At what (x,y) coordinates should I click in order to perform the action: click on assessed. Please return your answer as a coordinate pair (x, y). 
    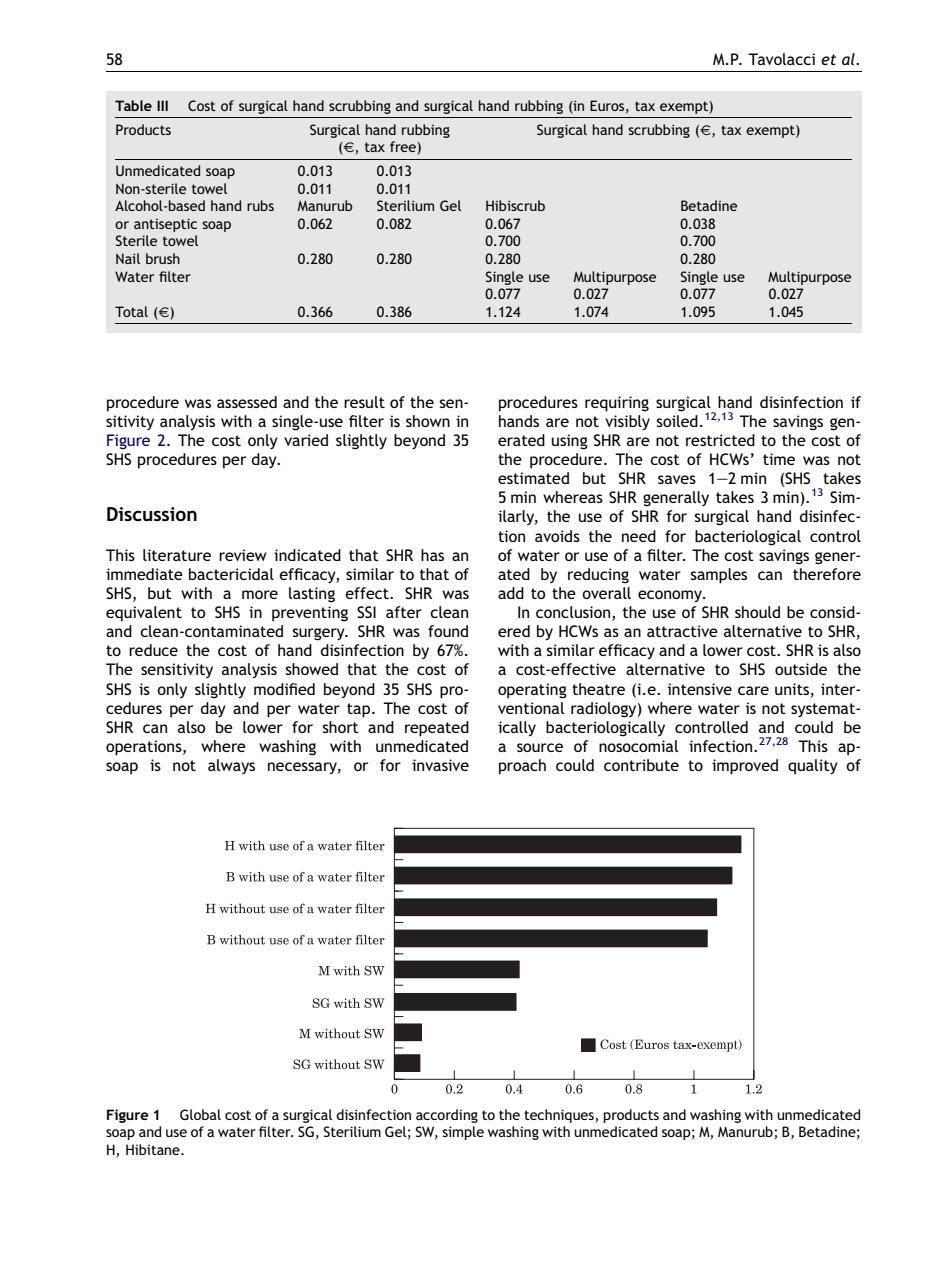
    Looking at the image, I should click on (247, 402).
